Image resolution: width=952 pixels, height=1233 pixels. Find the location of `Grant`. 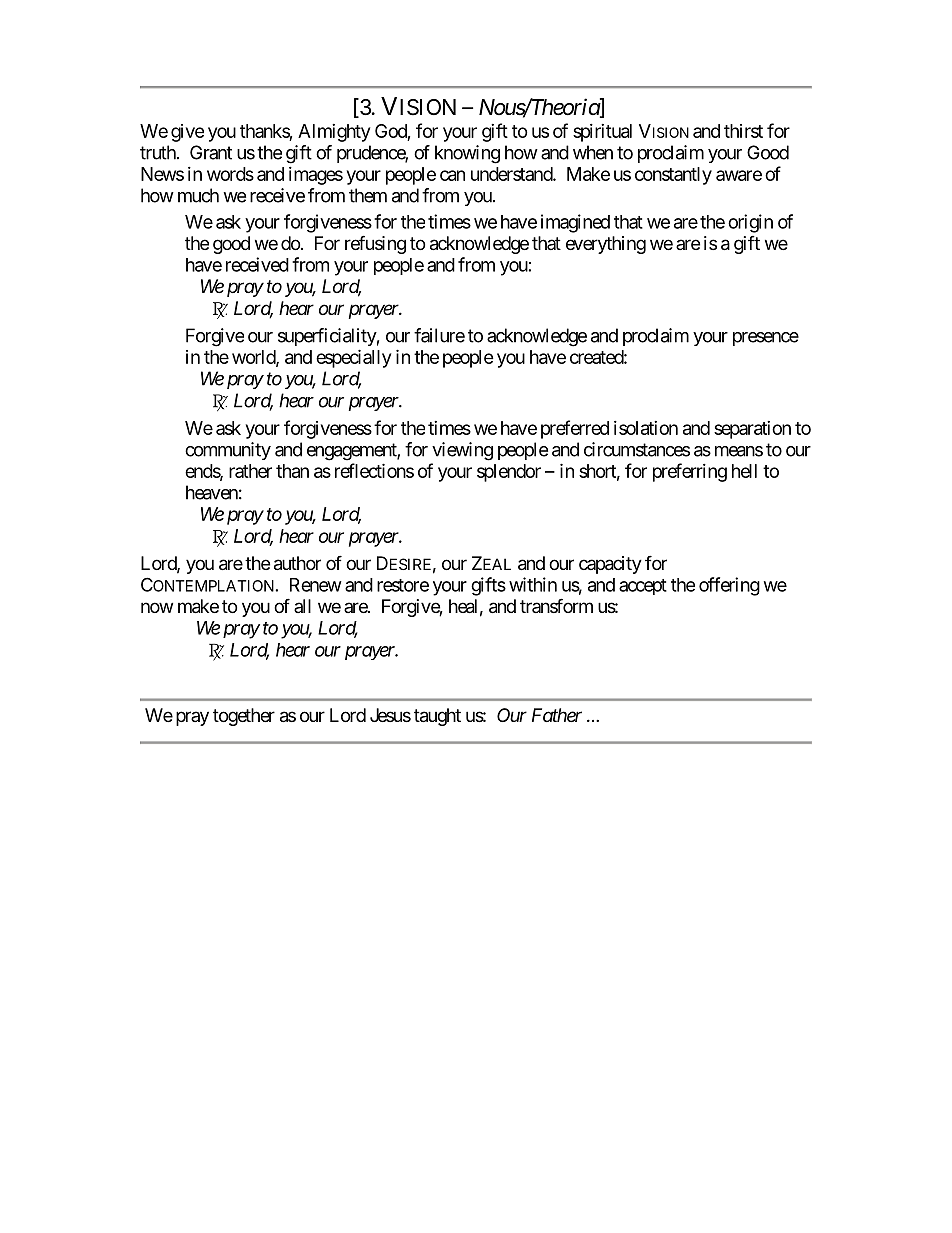

Grant is located at coordinates (211, 152).
